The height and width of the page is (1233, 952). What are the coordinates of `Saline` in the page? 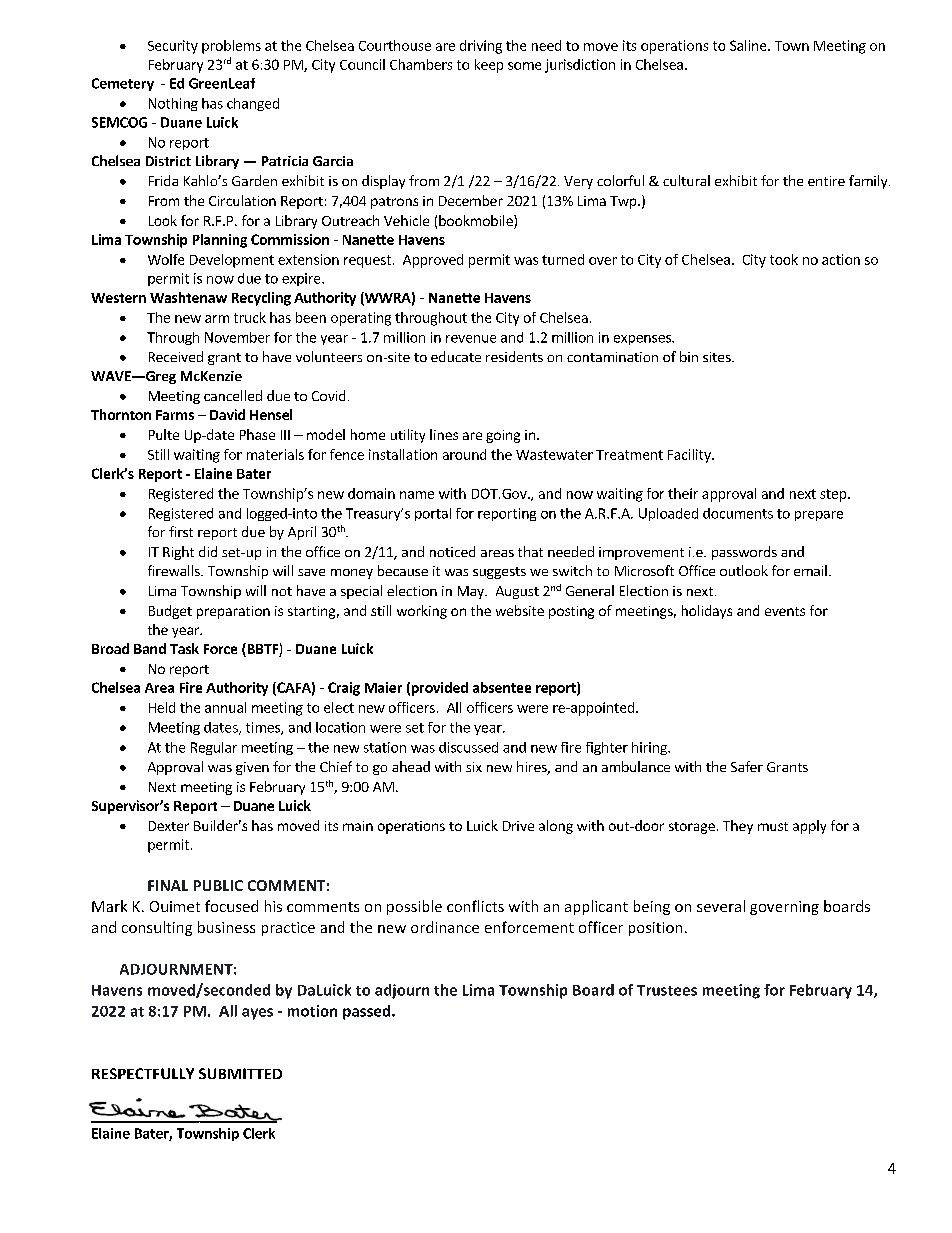 It's located at (749, 45).
